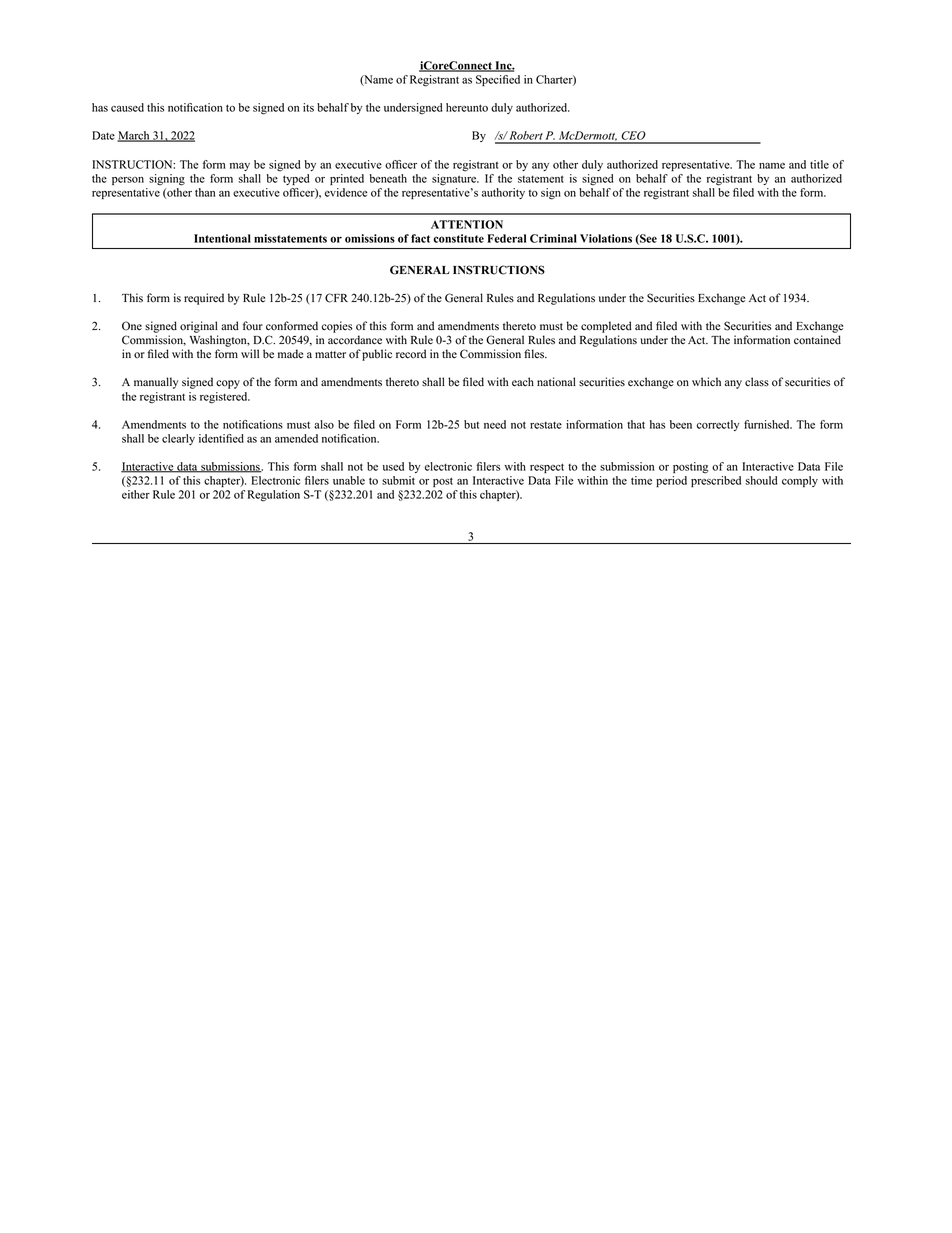  Describe the element at coordinates (204, 299) in the image. I see `required` at that location.
